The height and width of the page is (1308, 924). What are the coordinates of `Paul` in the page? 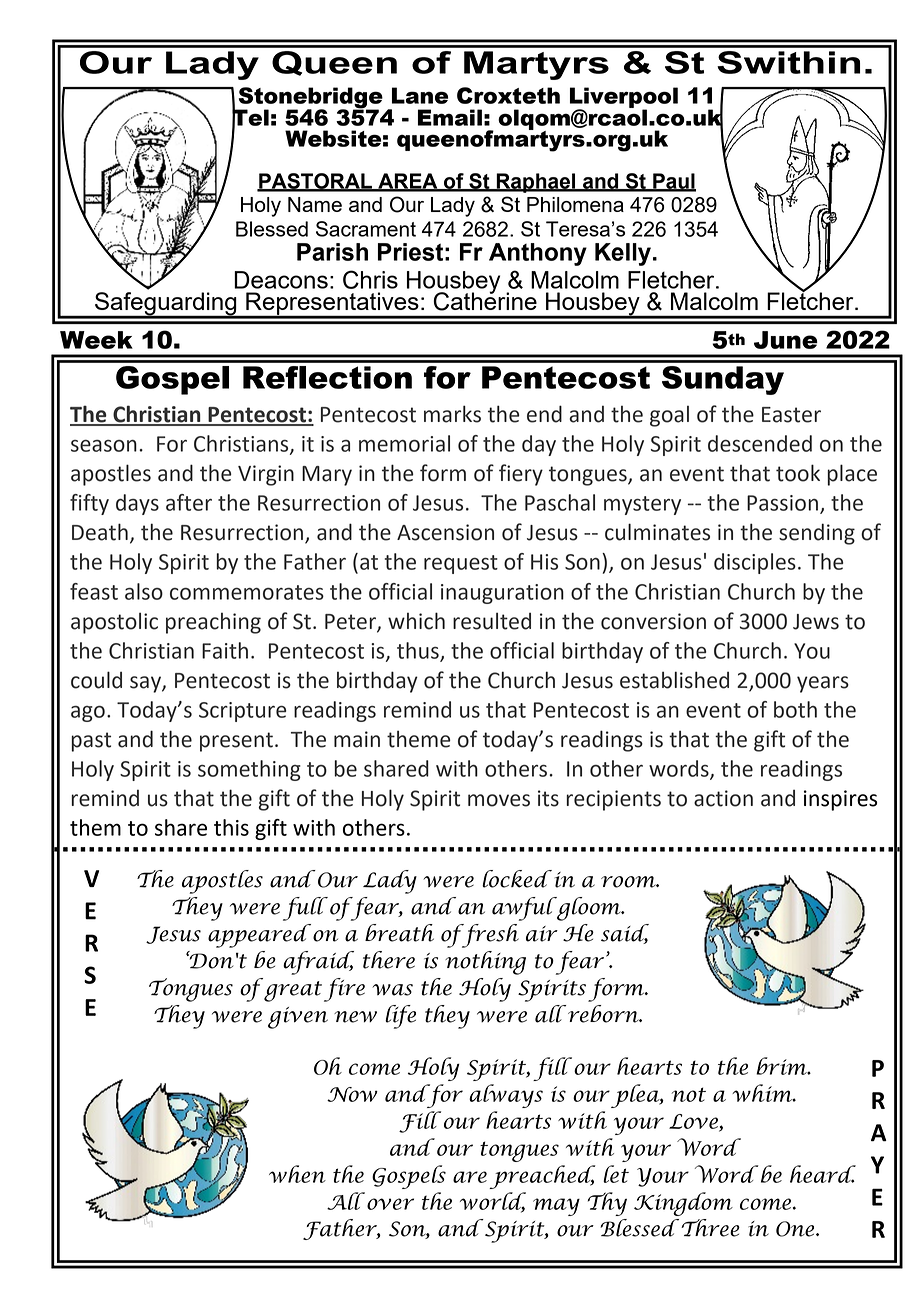 It's located at (673, 182).
